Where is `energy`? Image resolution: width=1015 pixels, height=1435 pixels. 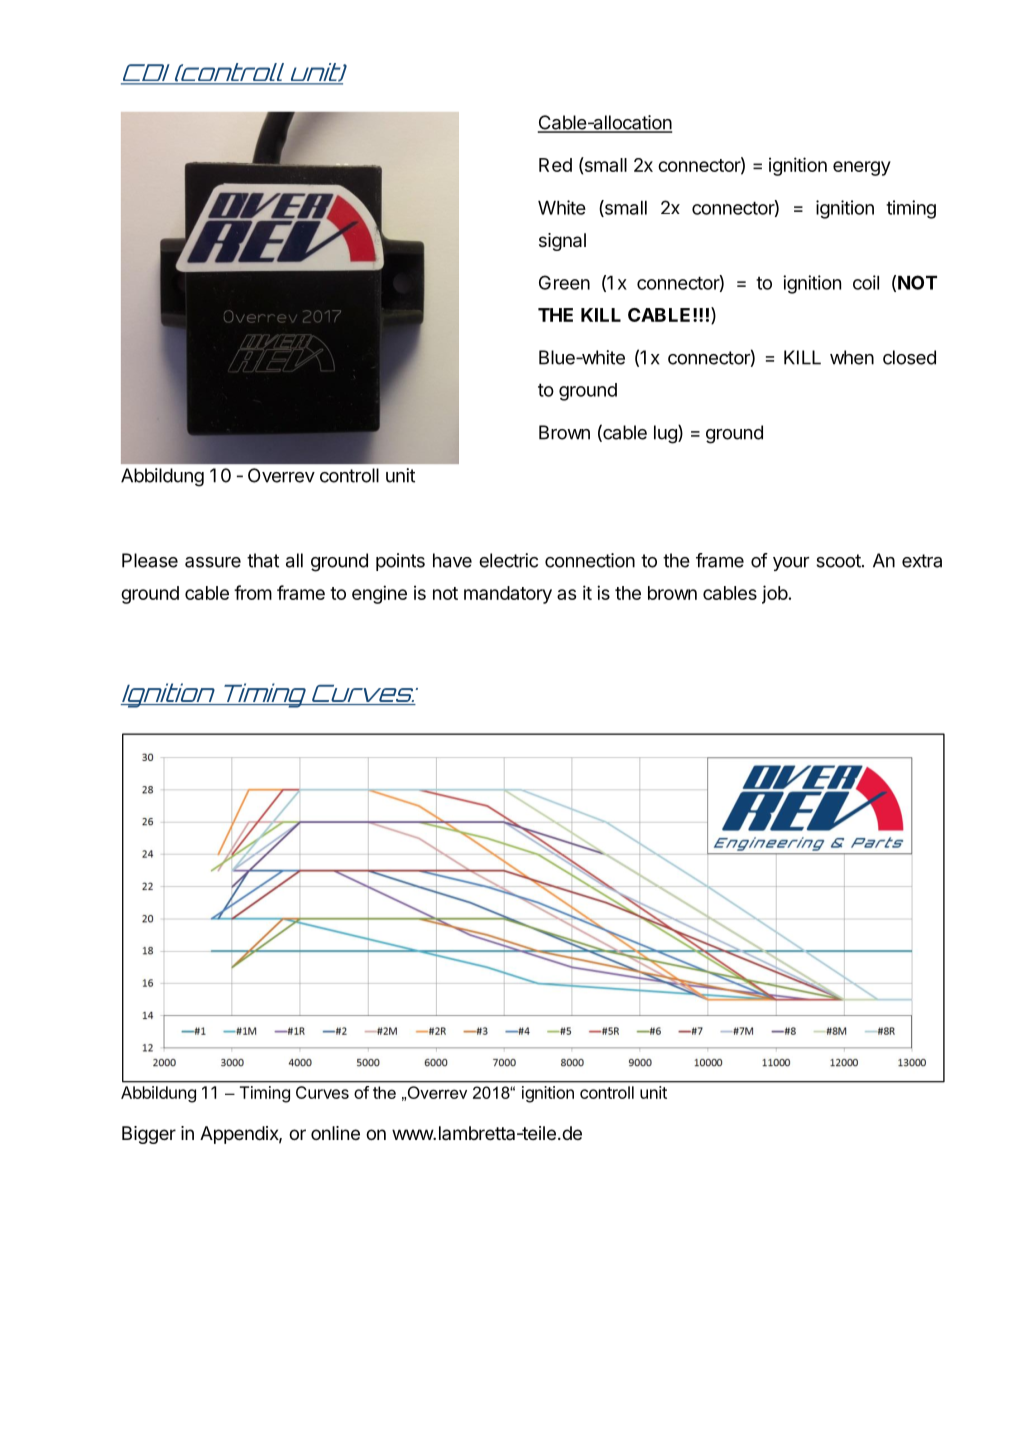 energy is located at coordinates (862, 168).
